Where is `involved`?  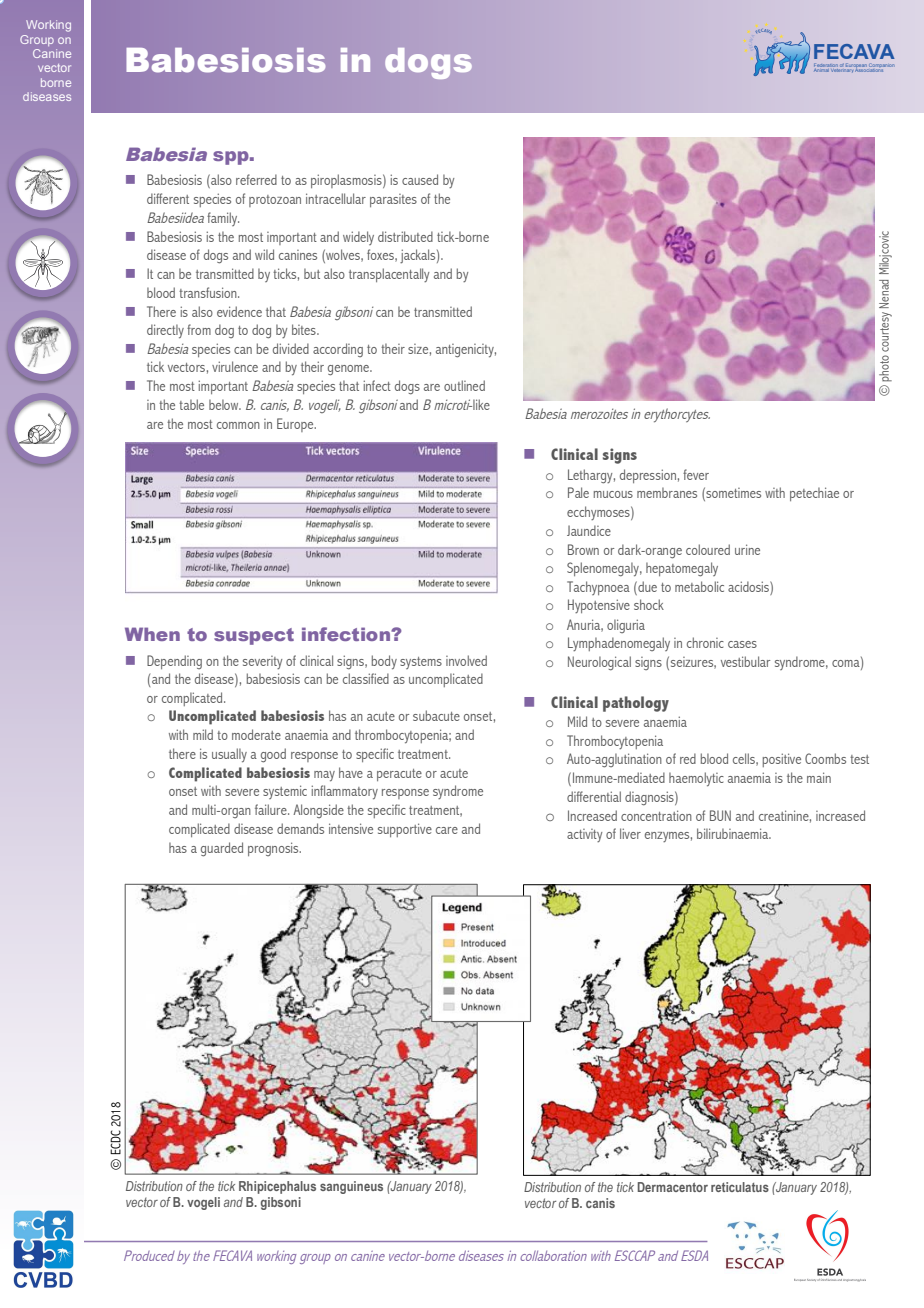
involved is located at coordinates (466, 660).
